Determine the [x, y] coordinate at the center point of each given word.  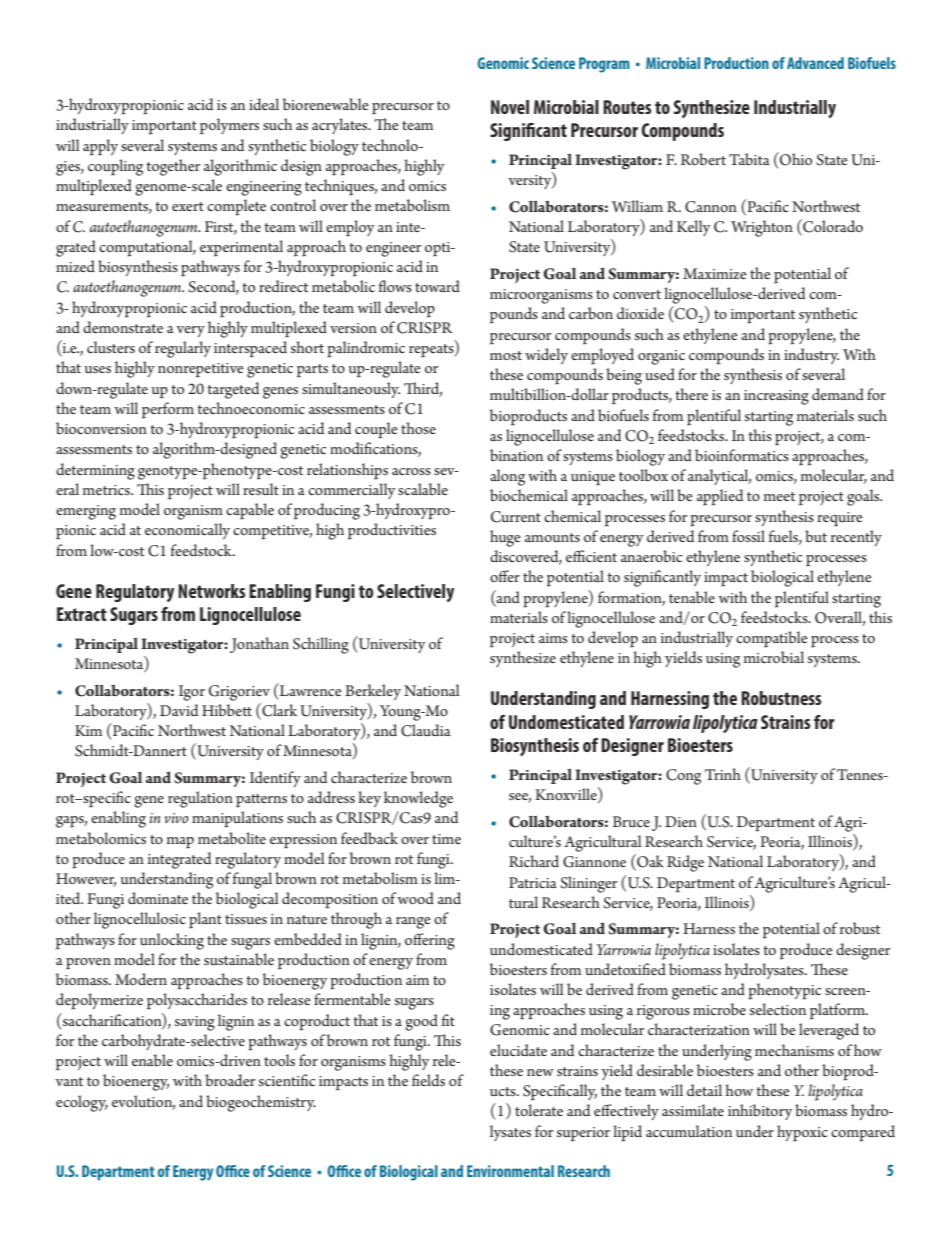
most [506, 355]
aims [553, 638]
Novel [510, 107]
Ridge [685, 863]
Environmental [510, 1171]
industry [811, 356]
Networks [211, 591]
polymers [229, 126]
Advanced [815, 63]
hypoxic [802, 1133]
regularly [183, 349]
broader [230, 1080]
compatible [772, 639]
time [446, 839]
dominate [158, 898]
